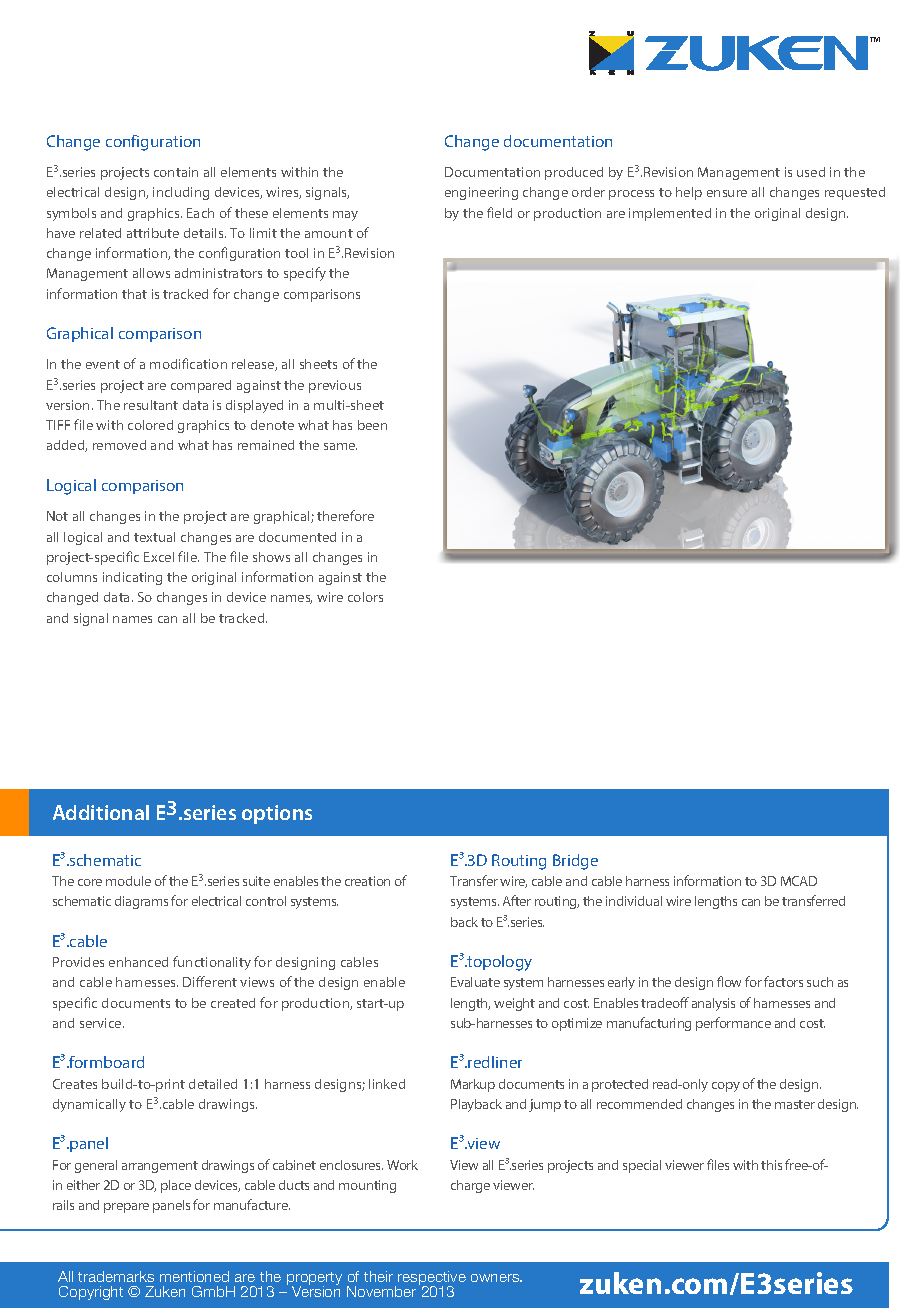  Describe the element at coordinates (365, 597) in the image. I see `colors` at that location.
